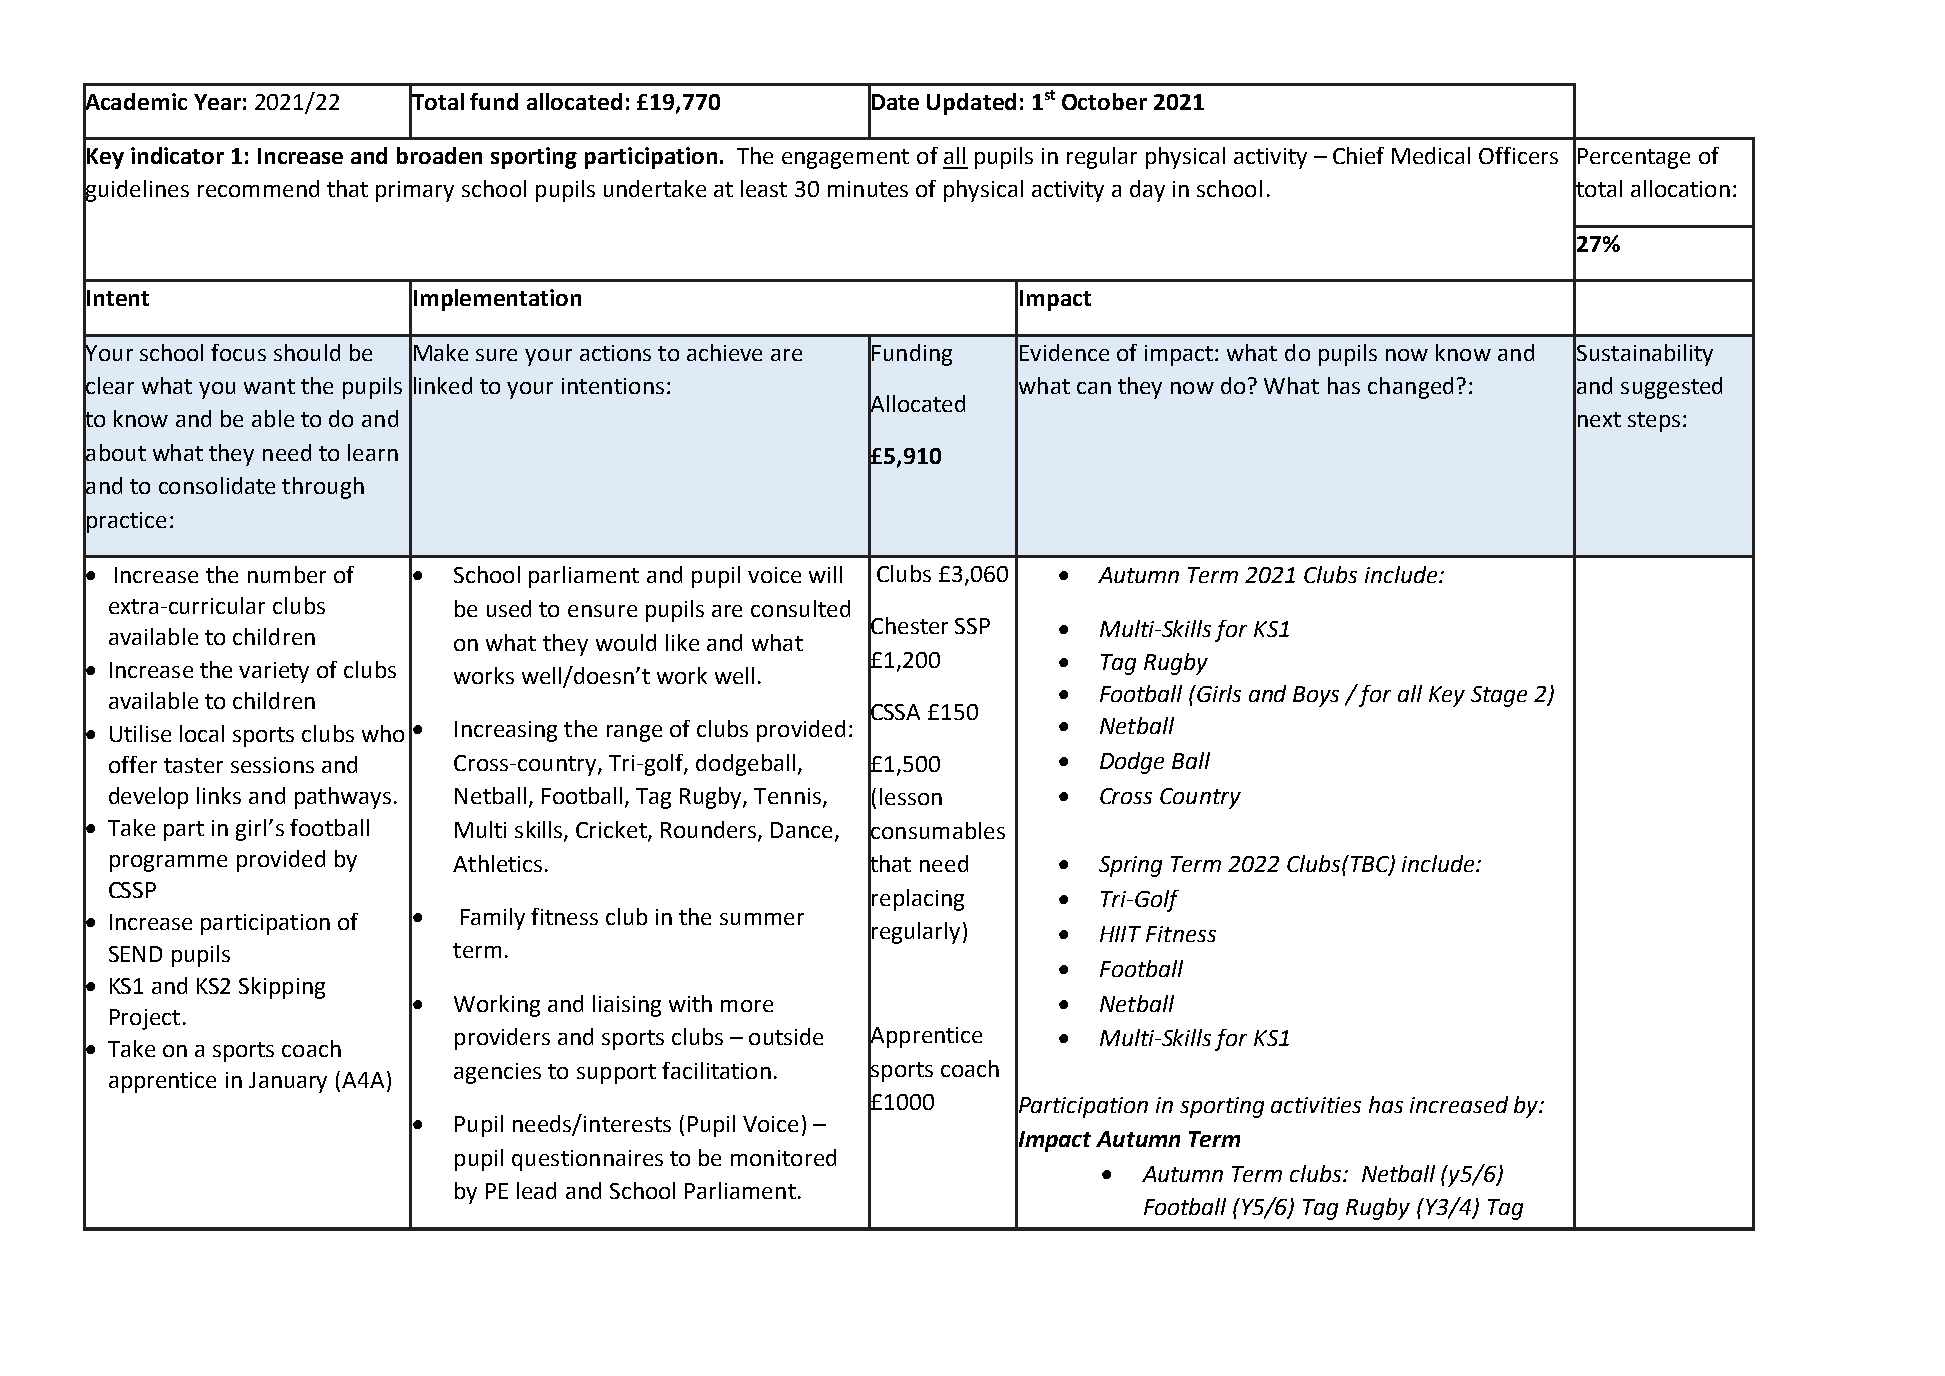 This screenshot has width=1945, height=1376. What do you see at coordinates (323, 488) in the screenshot?
I see `through` at bounding box center [323, 488].
